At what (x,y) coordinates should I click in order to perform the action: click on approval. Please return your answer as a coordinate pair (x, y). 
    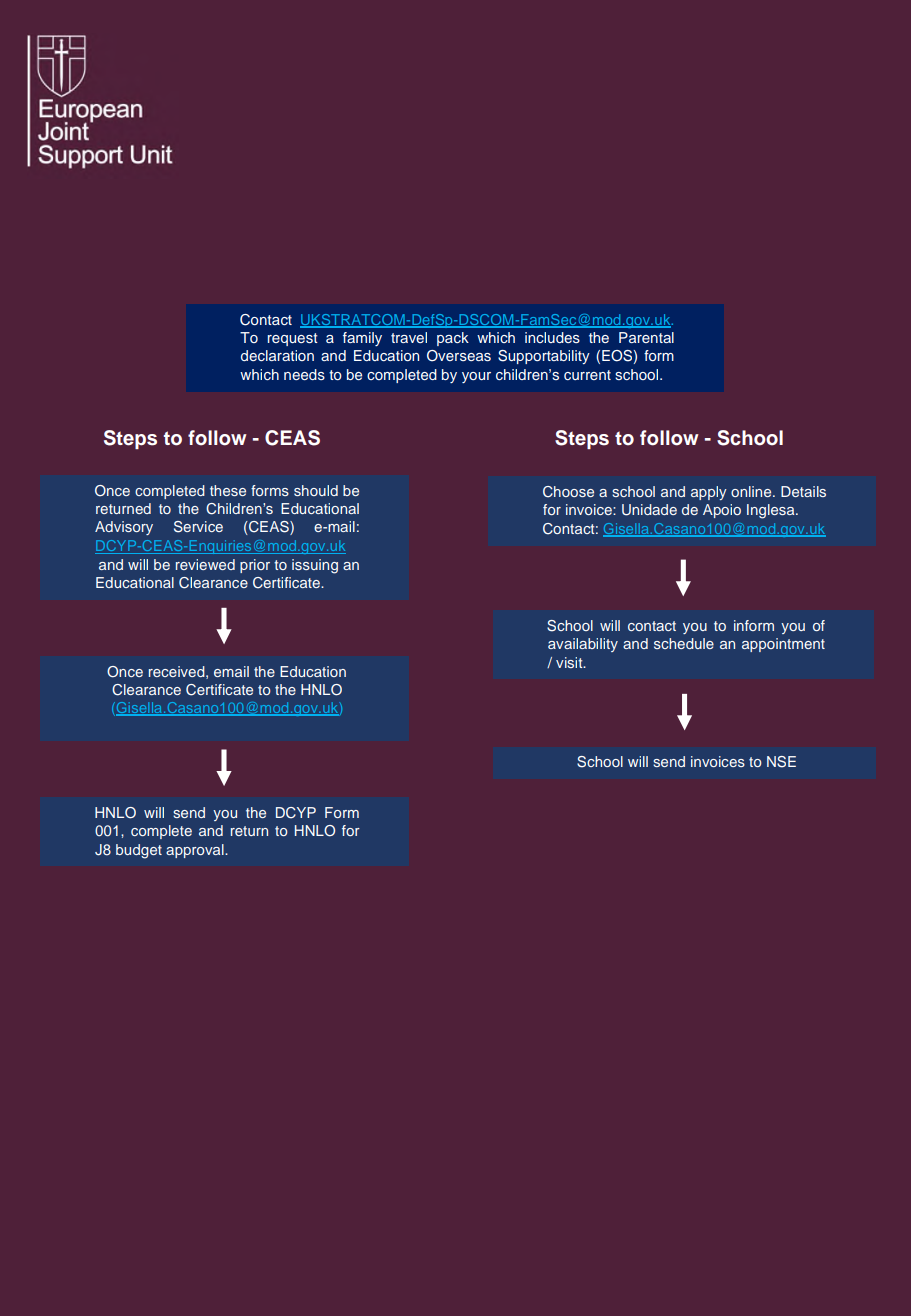
    Looking at the image, I should click on (196, 851).
